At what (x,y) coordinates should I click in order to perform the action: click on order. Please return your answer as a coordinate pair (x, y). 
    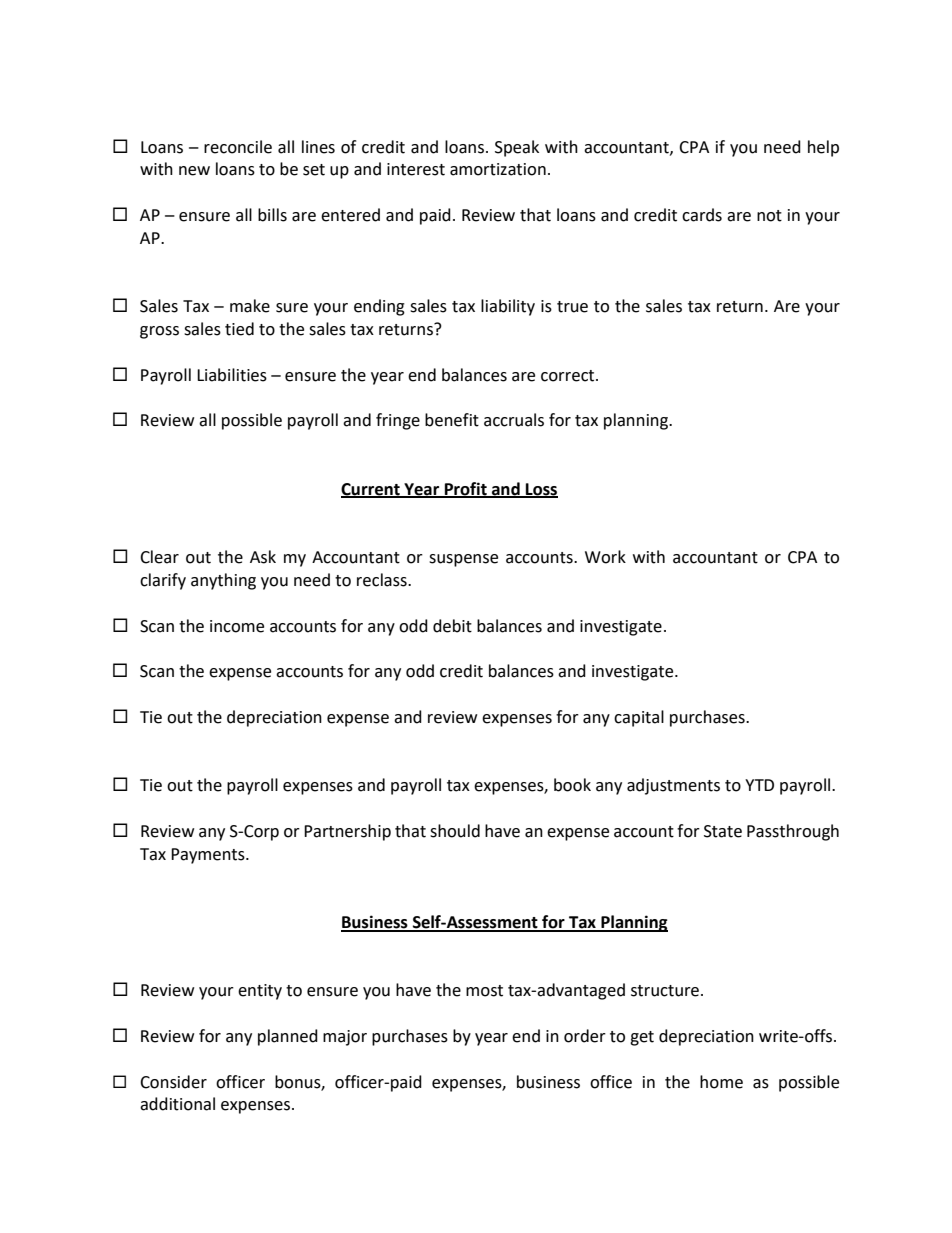
    Looking at the image, I should click on (585, 1036).
